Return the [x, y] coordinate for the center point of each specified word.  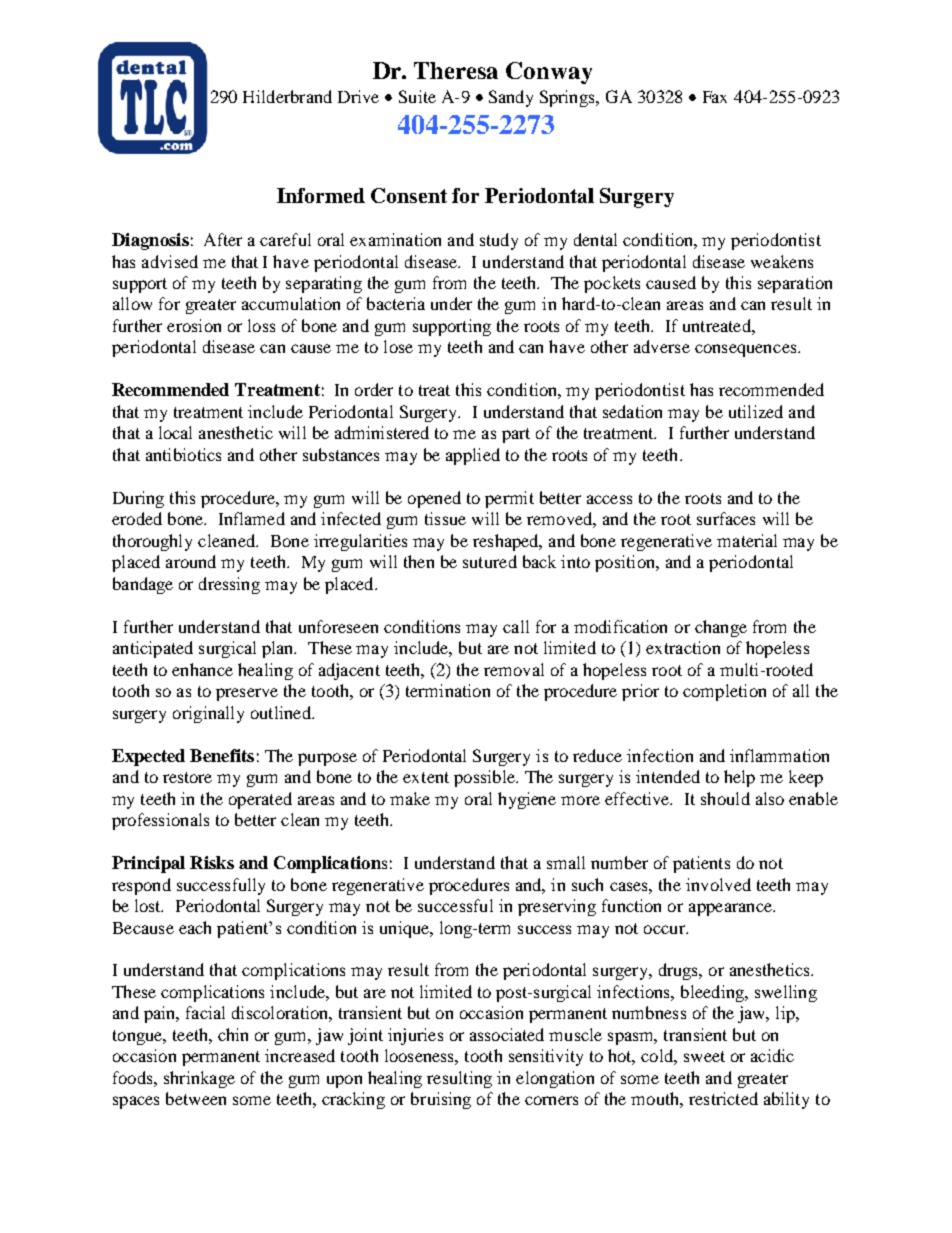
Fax [715, 97]
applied [473, 456]
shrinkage [199, 1079]
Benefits [222, 755]
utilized [756, 411]
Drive [358, 96]
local [175, 432]
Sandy [511, 98]
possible [485, 778]
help [739, 778]
